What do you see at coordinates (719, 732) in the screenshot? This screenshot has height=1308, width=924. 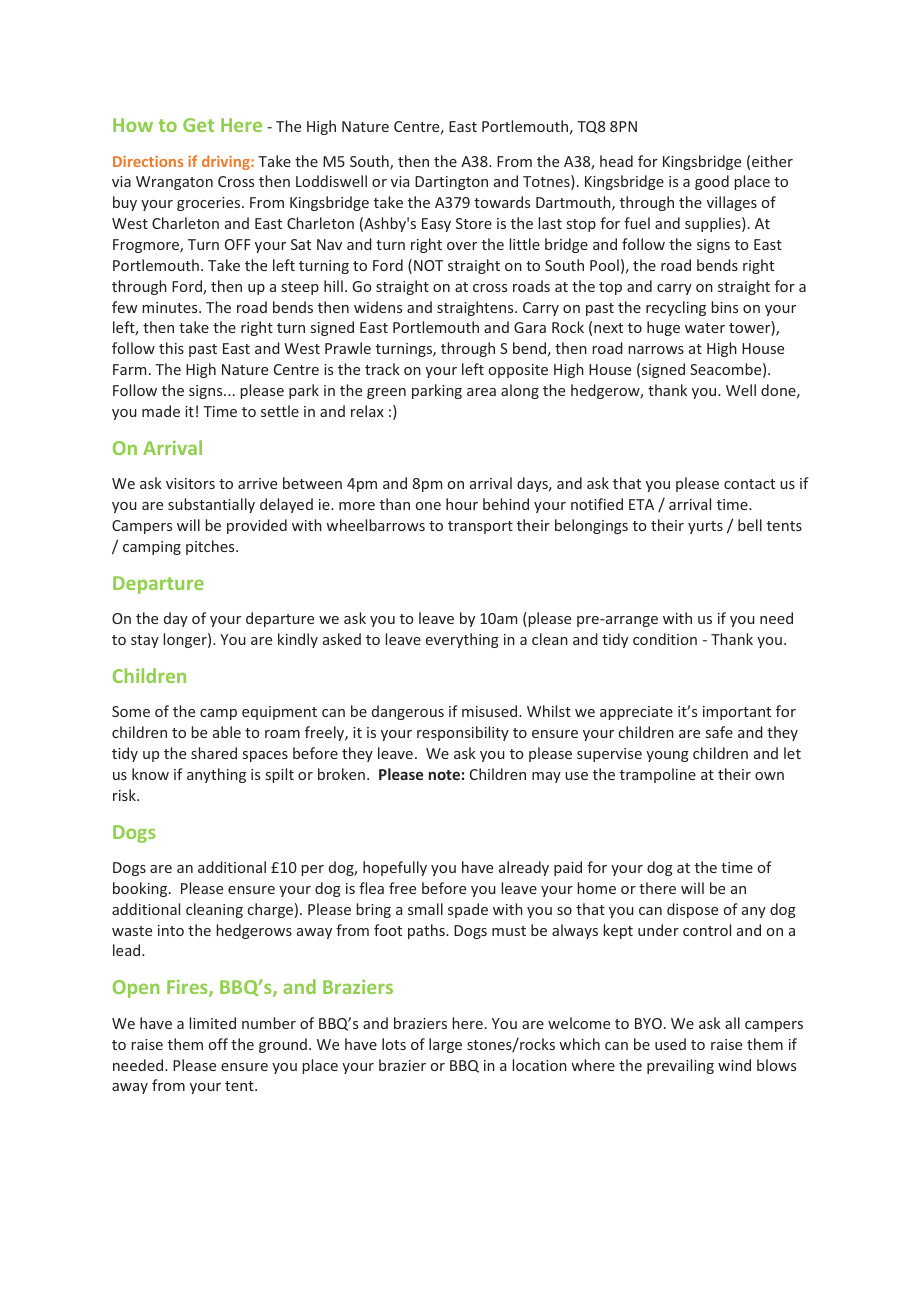 I see `safe` at bounding box center [719, 732].
